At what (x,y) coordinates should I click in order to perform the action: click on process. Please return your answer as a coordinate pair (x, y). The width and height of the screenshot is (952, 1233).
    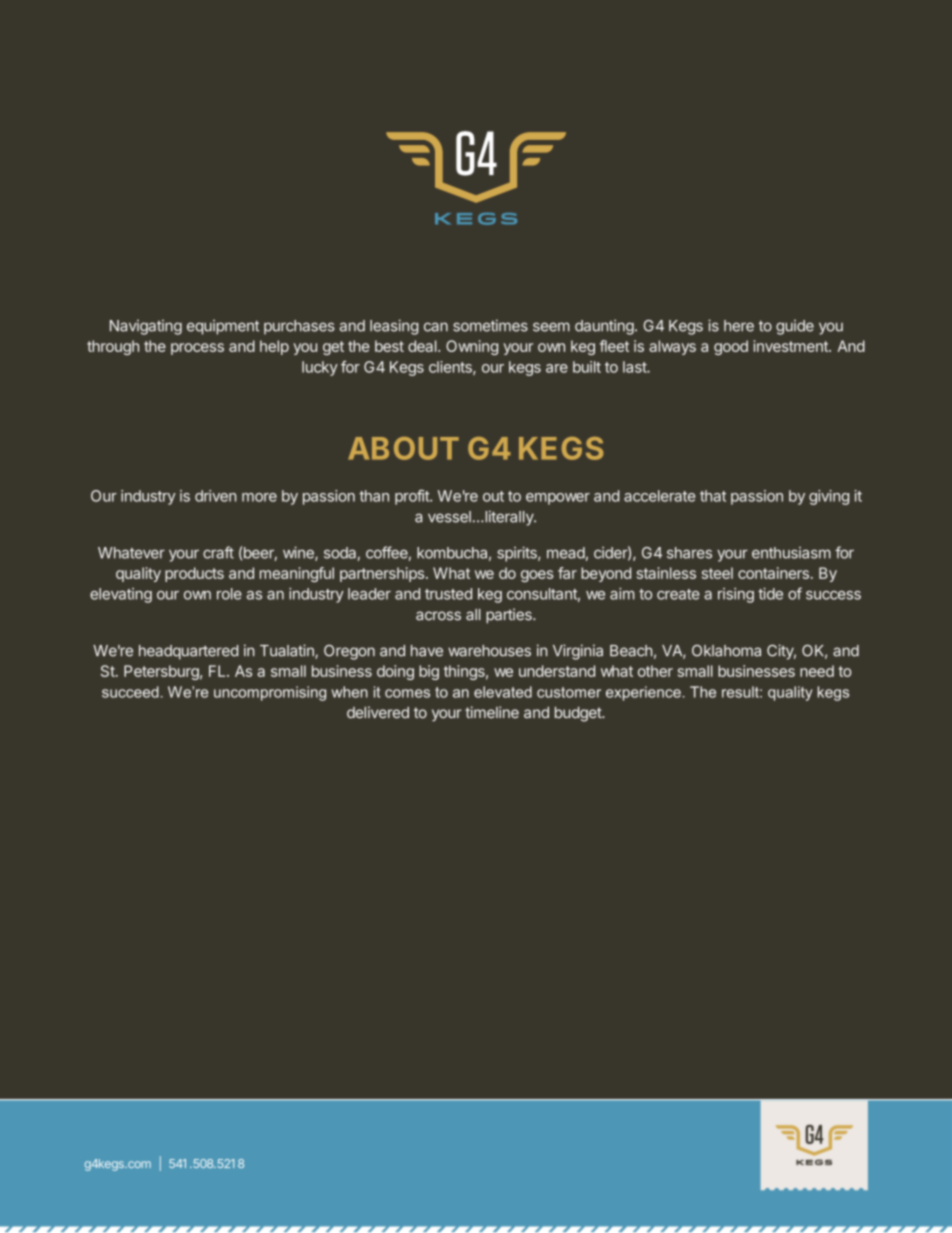
    Looking at the image, I should click on (197, 349).
